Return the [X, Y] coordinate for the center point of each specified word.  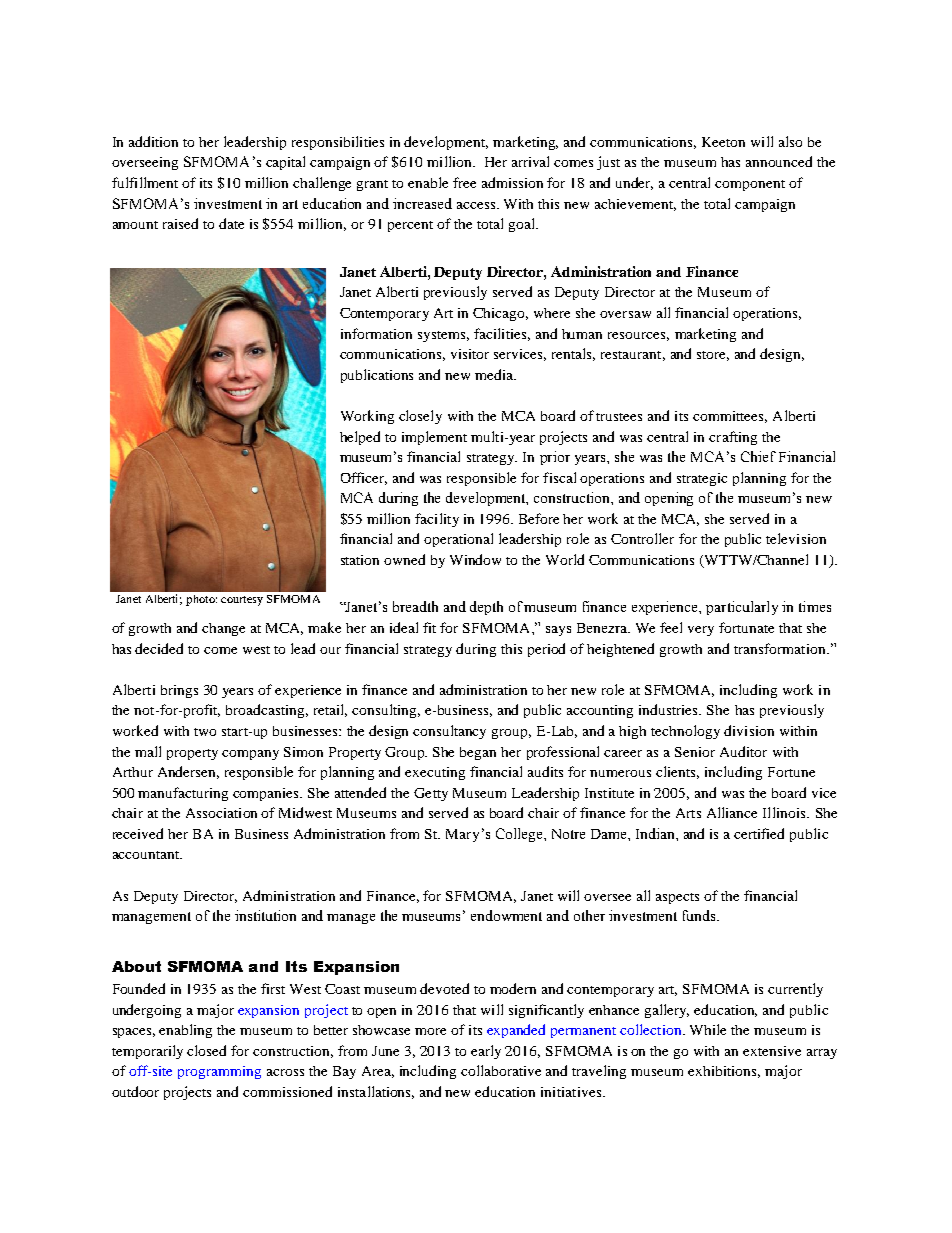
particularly [742, 608]
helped [360, 438]
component [750, 185]
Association [221, 813]
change [223, 629]
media [495, 374]
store [713, 356]
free [464, 182]
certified [759, 833]
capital [285, 163]
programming [219, 1072]
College [520, 835]
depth [486, 608]
